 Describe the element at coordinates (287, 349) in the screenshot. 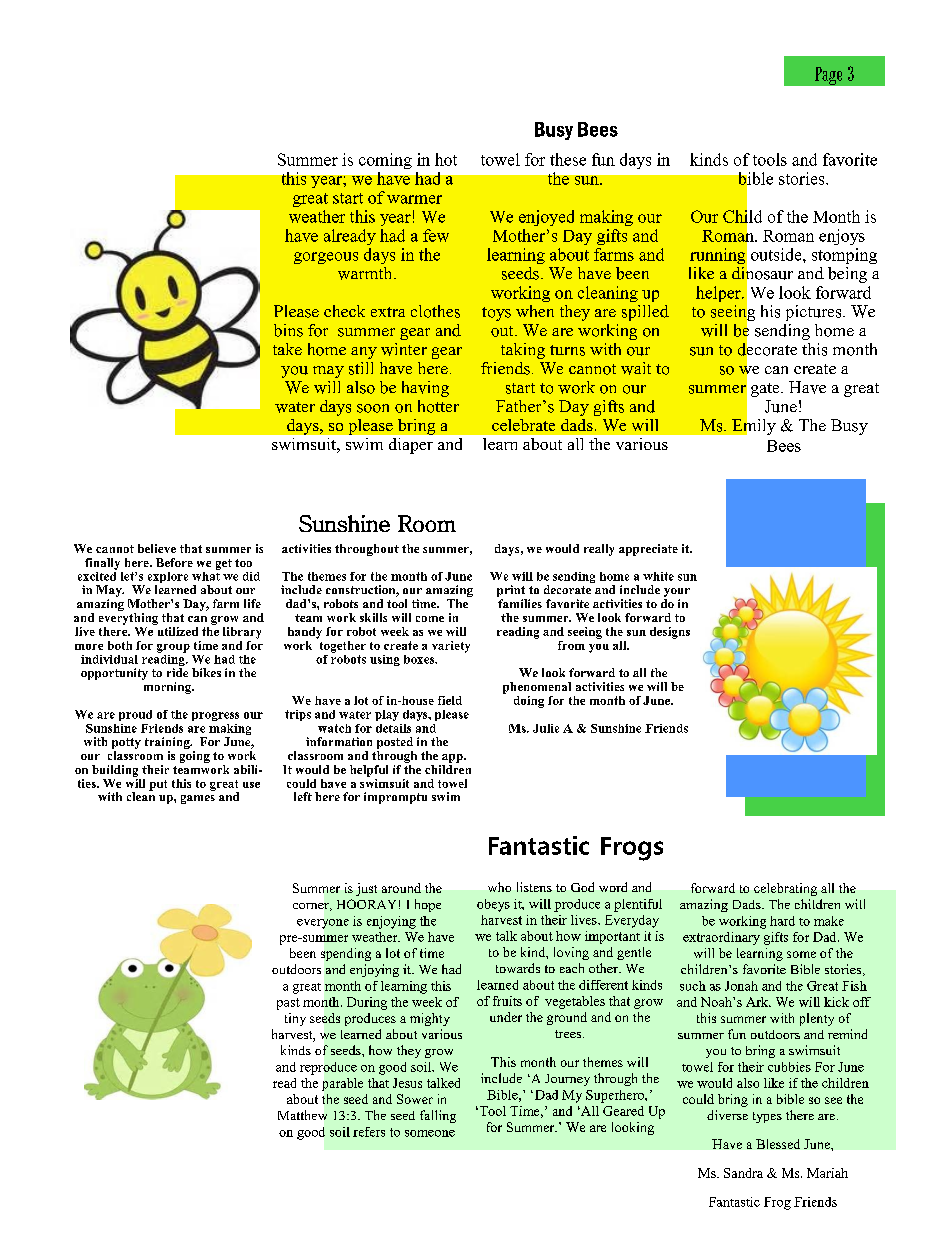

I see `take` at that location.
